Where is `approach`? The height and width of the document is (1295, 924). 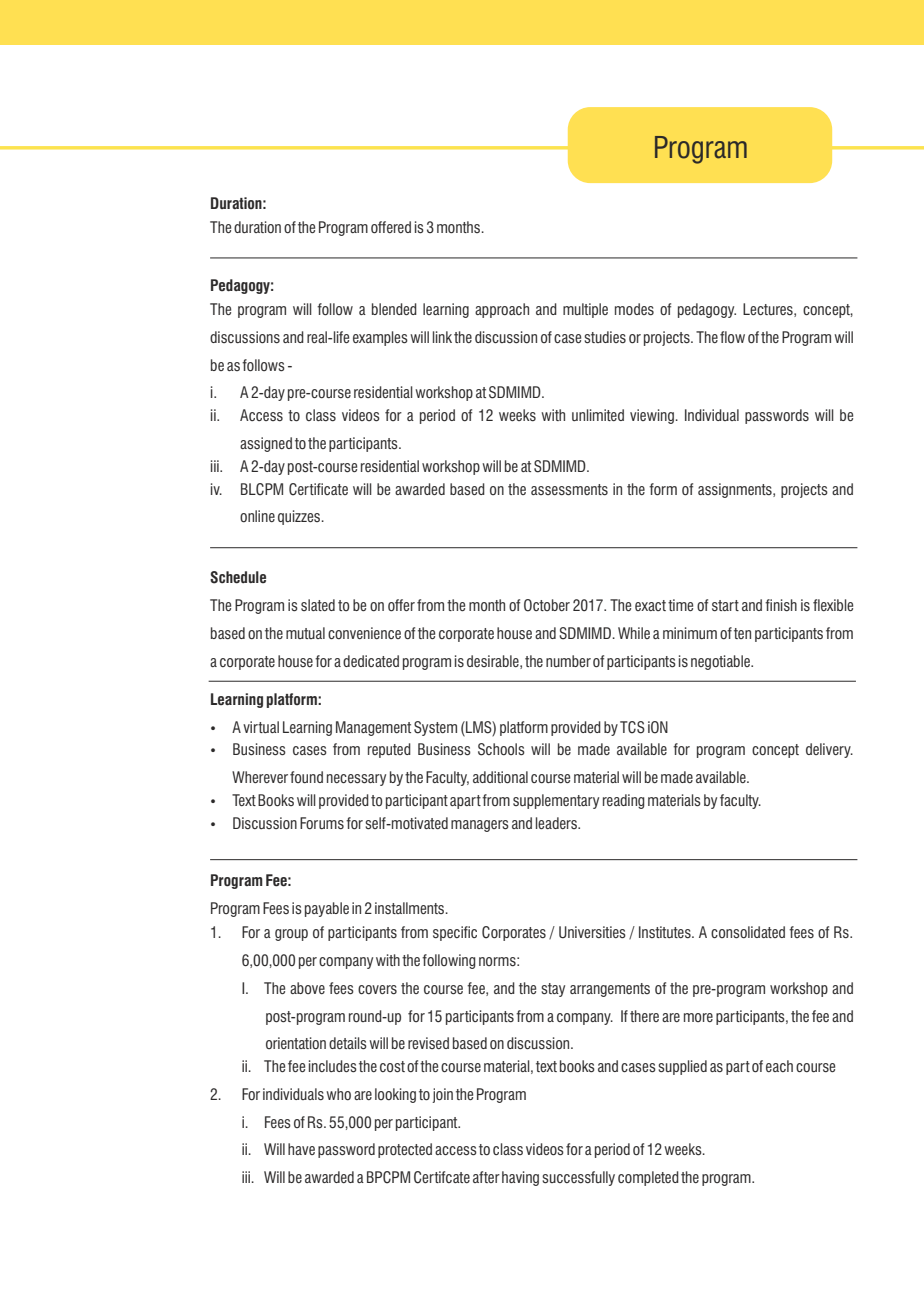 approach is located at coordinates (502, 310).
